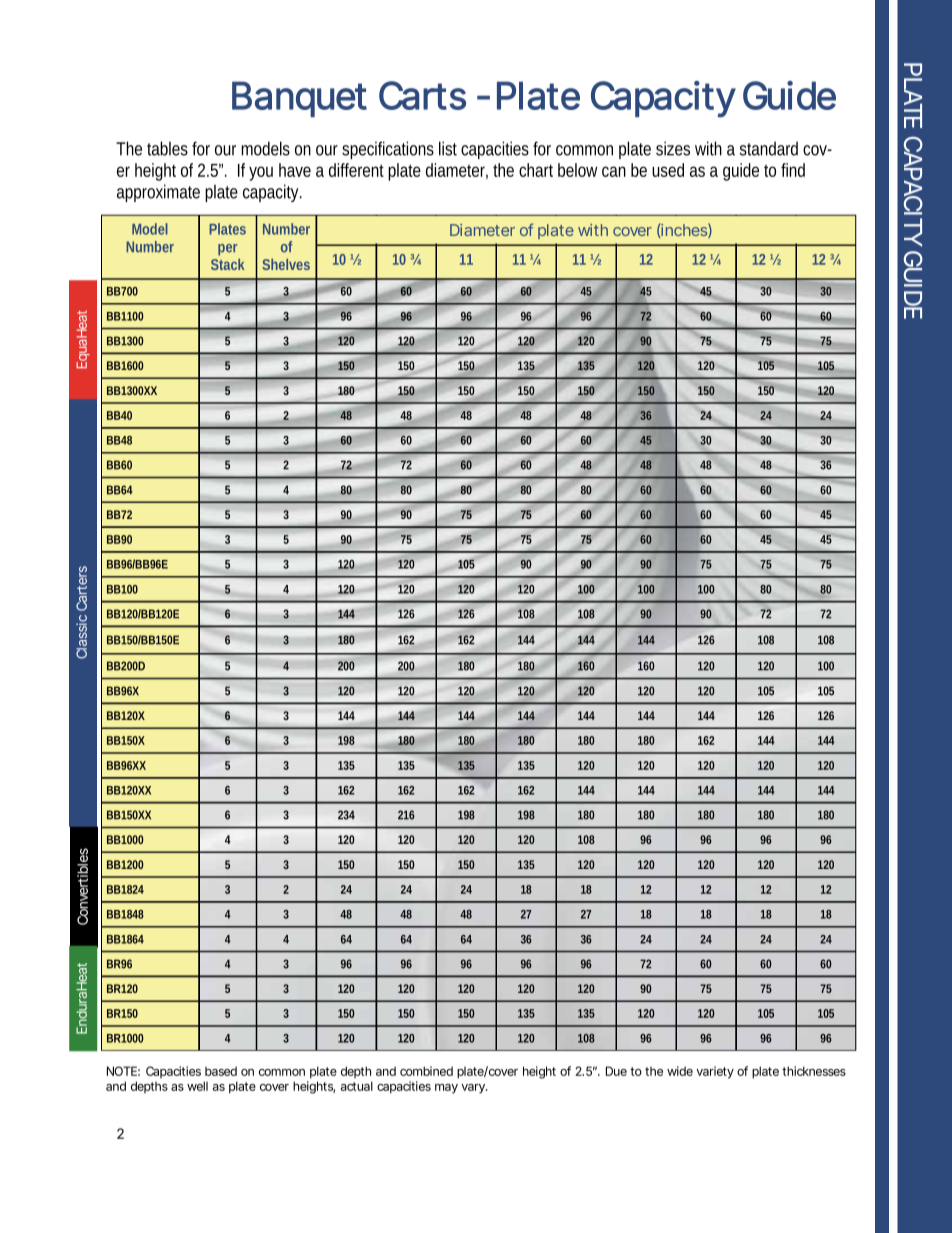 The height and width of the screenshot is (1233, 952). What do you see at coordinates (286, 264) in the screenshot?
I see `Shelves` at bounding box center [286, 264].
